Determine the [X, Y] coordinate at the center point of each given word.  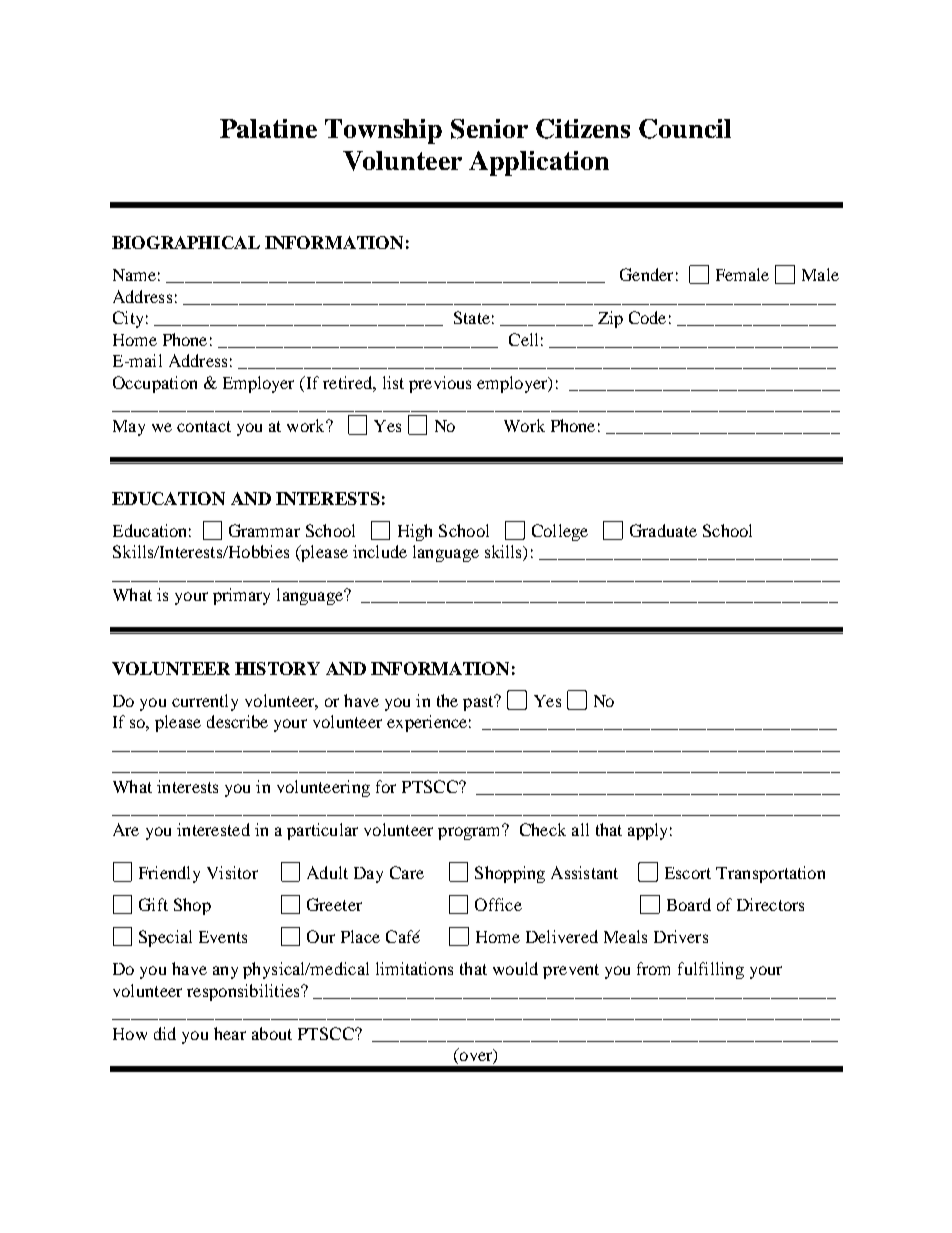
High [415, 532]
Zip [610, 319]
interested [213, 829]
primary [241, 596]
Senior [489, 129]
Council [685, 129]
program [471, 832]
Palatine [268, 128]
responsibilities [244, 992]
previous [440, 384]
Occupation [155, 384]
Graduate [663, 530]
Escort [688, 873]
